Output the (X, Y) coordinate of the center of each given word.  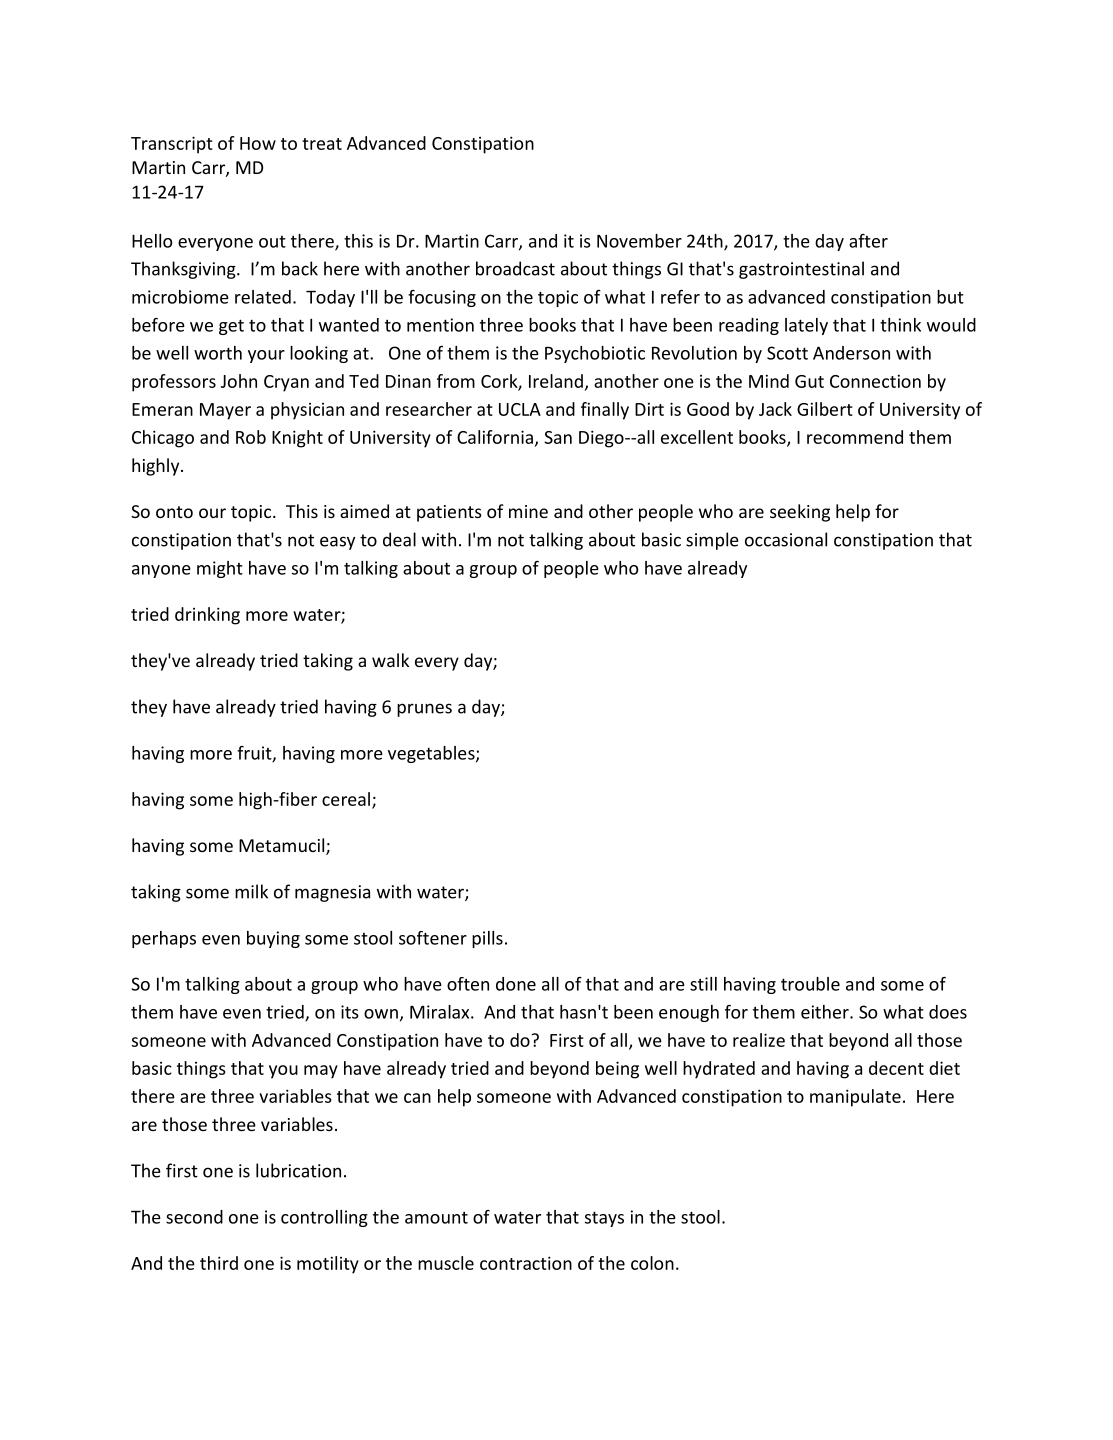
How (258, 143)
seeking (800, 513)
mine (528, 511)
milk (251, 891)
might (220, 569)
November (639, 241)
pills (487, 939)
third (219, 1263)
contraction (526, 1263)
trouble (810, 984)
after (868, 241)
